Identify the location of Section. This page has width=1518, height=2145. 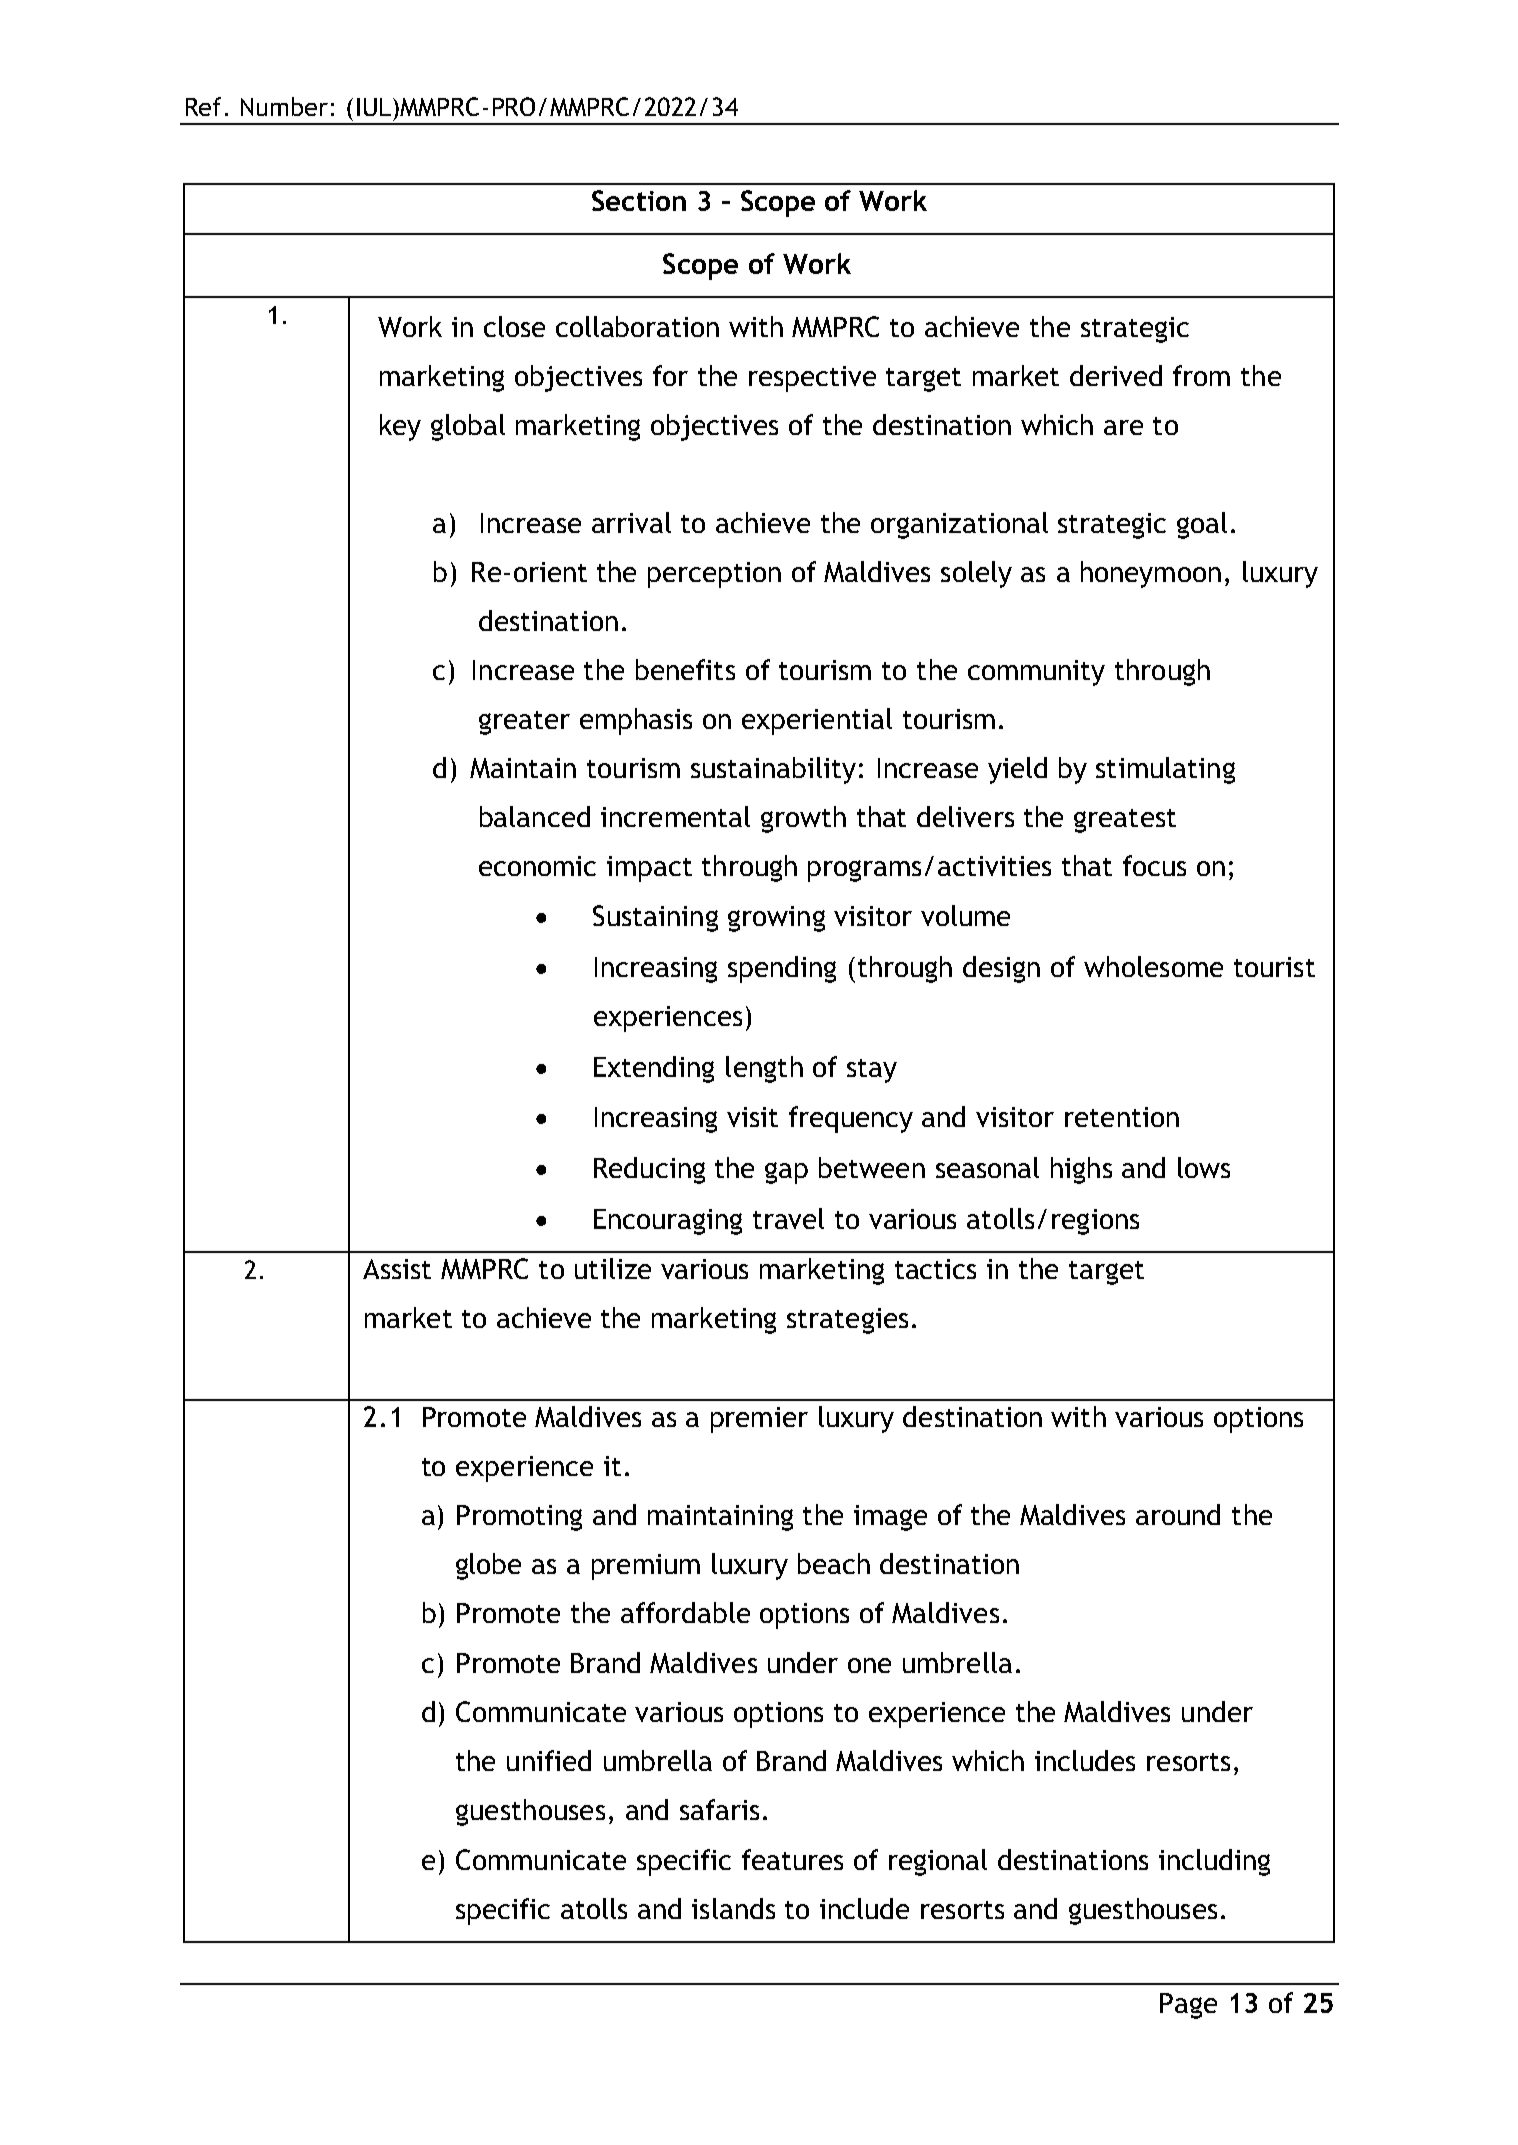
(639, 200).
